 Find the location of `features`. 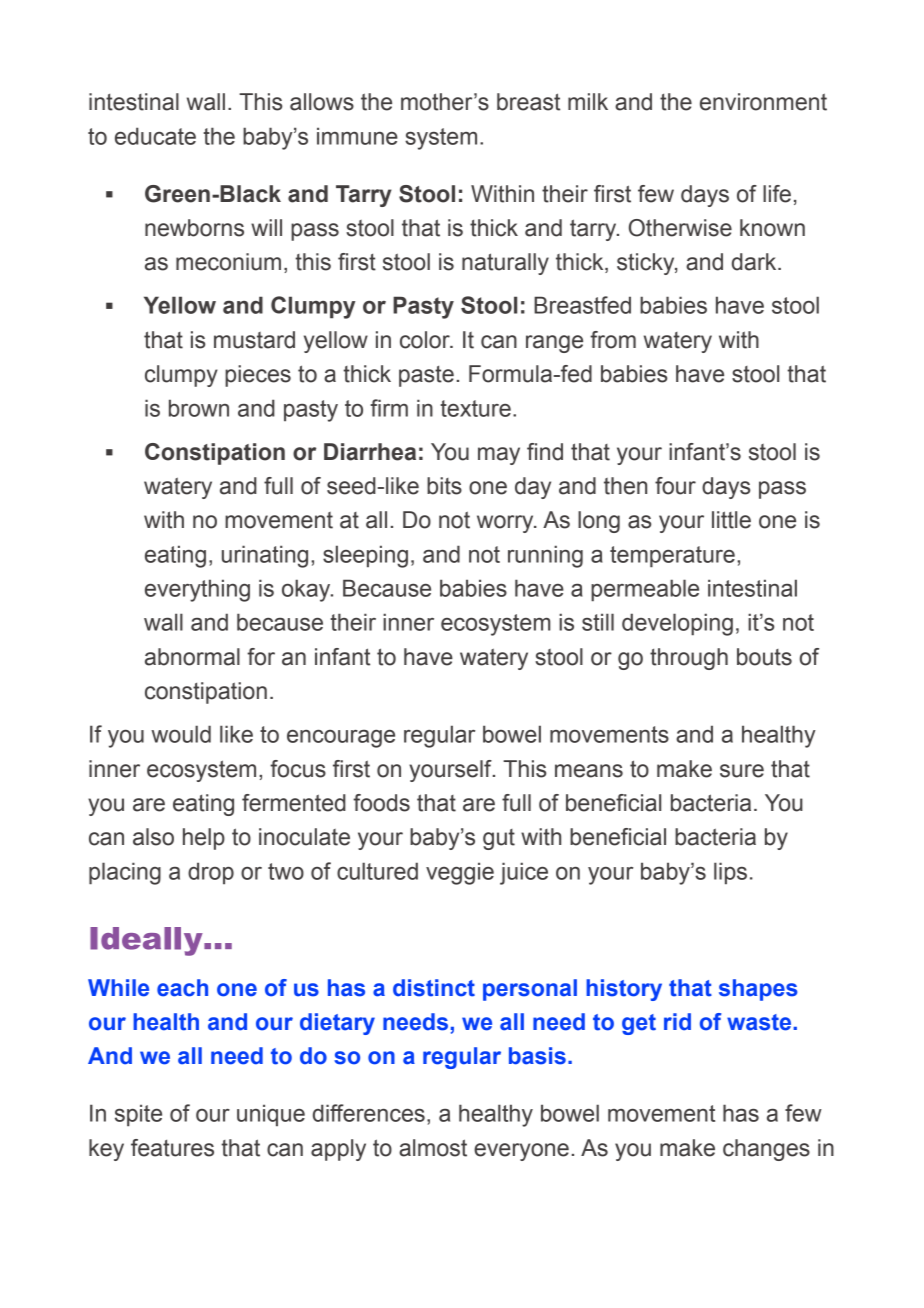

features is located at coordinates (172, 1148).
